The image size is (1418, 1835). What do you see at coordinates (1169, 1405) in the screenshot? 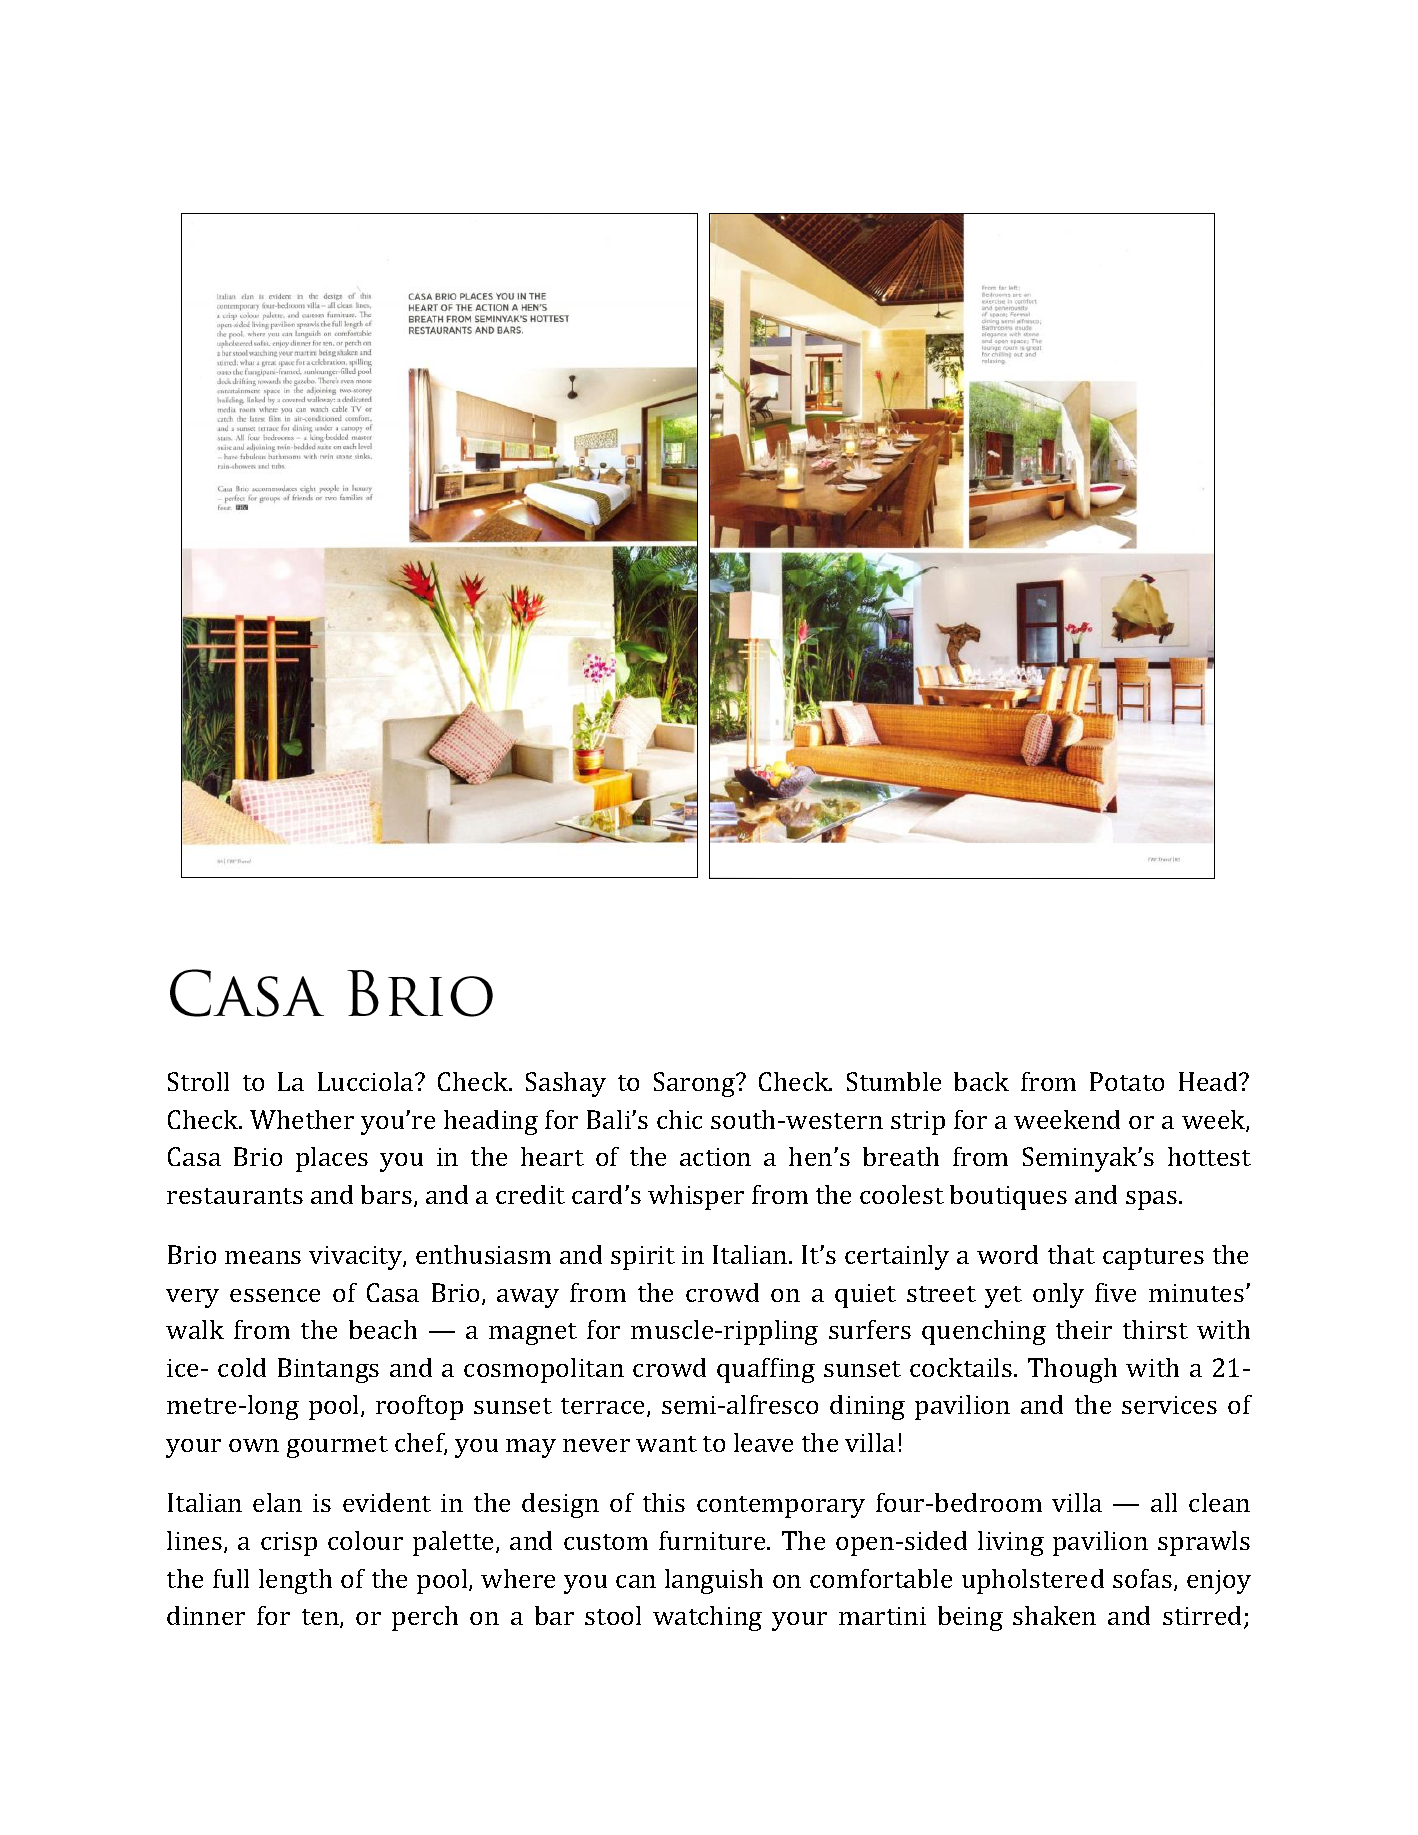
I see `services` at bounding box center [1169, 1405].
